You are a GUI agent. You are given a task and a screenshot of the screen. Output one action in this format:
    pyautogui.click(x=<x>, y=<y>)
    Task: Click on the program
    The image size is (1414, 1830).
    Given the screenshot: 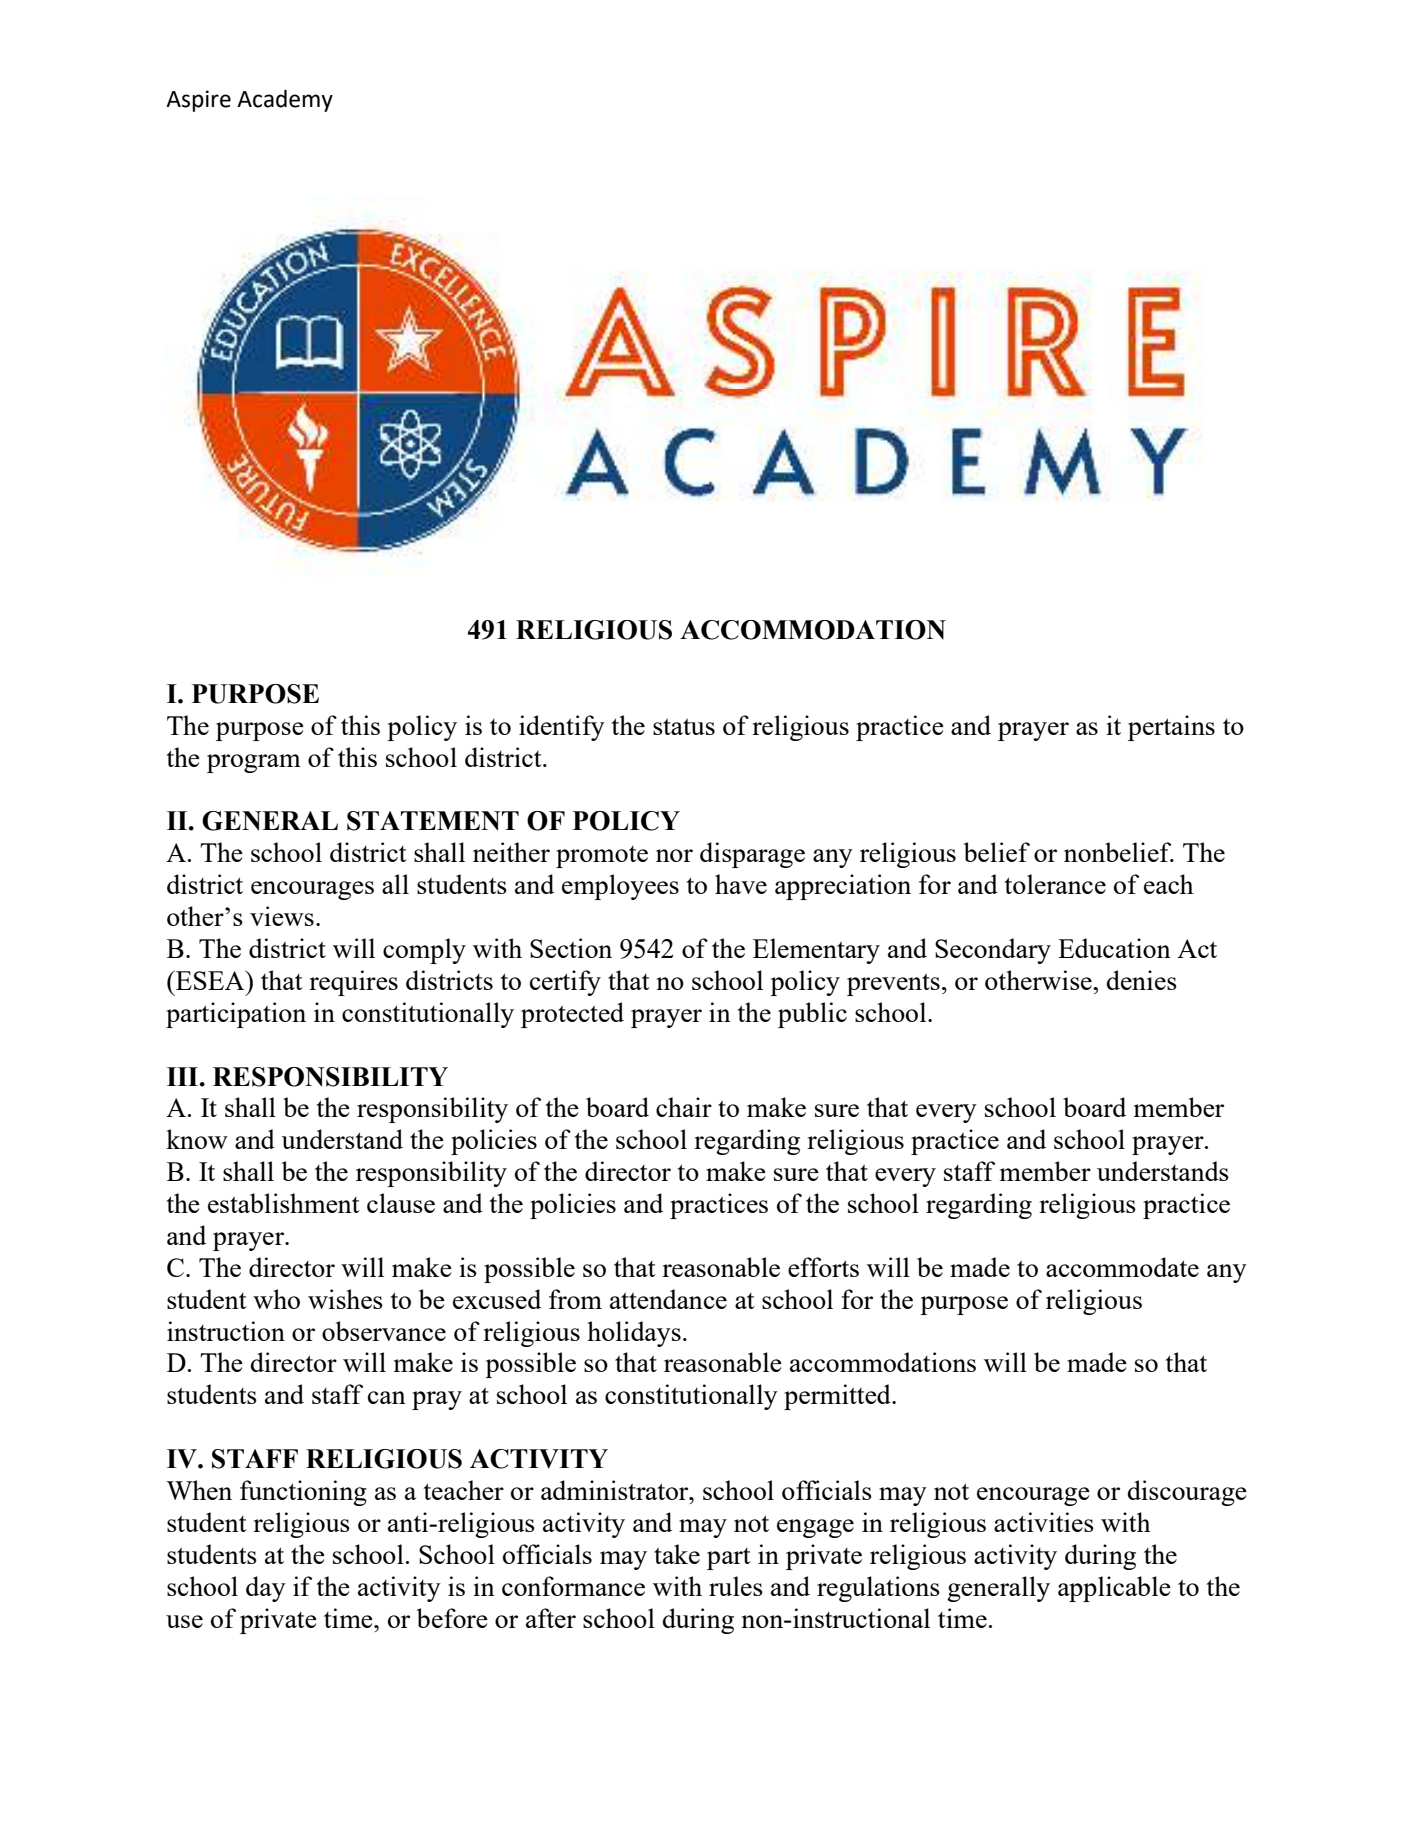 What is the action you would take?
    pyautogui.click(x=254, y=763)
